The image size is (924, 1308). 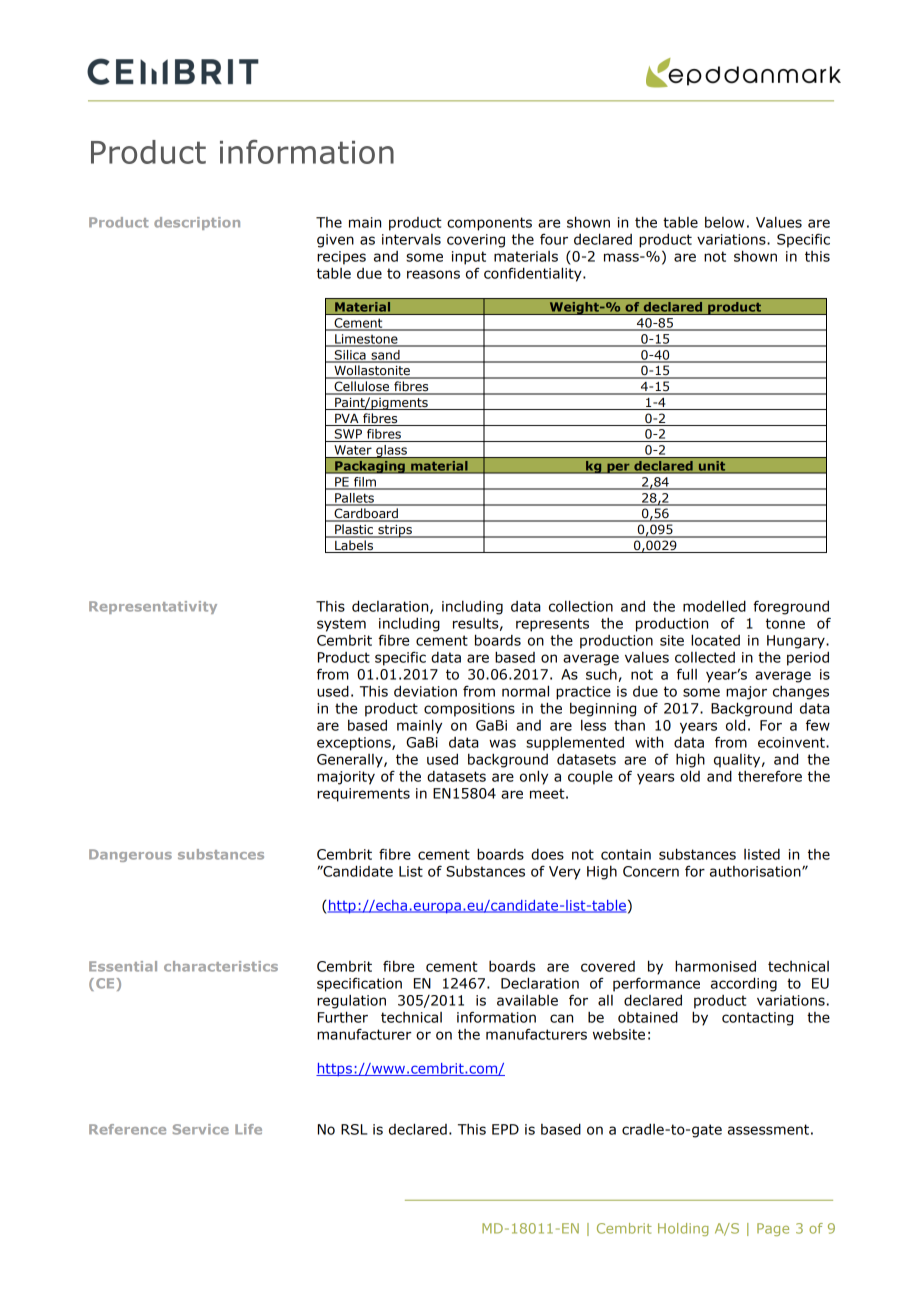 What do you see at coordinates (197, 223) in the screenshot?
I see `description` at bounding box center [197, 223].
